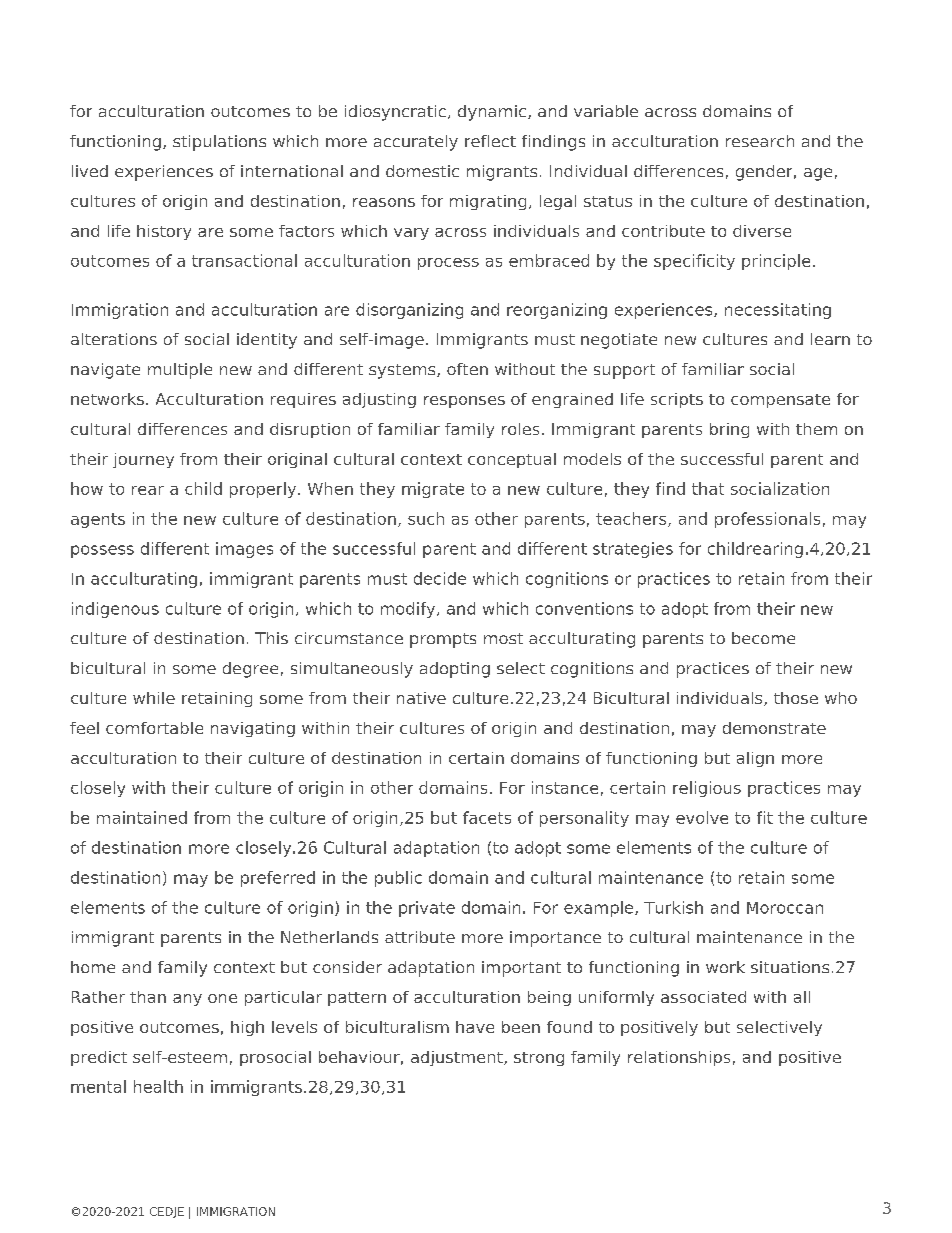  What do you see at coordinates (115, 610) in the screenshot?
I see `indigenous` at bounding box center [115, 610].
